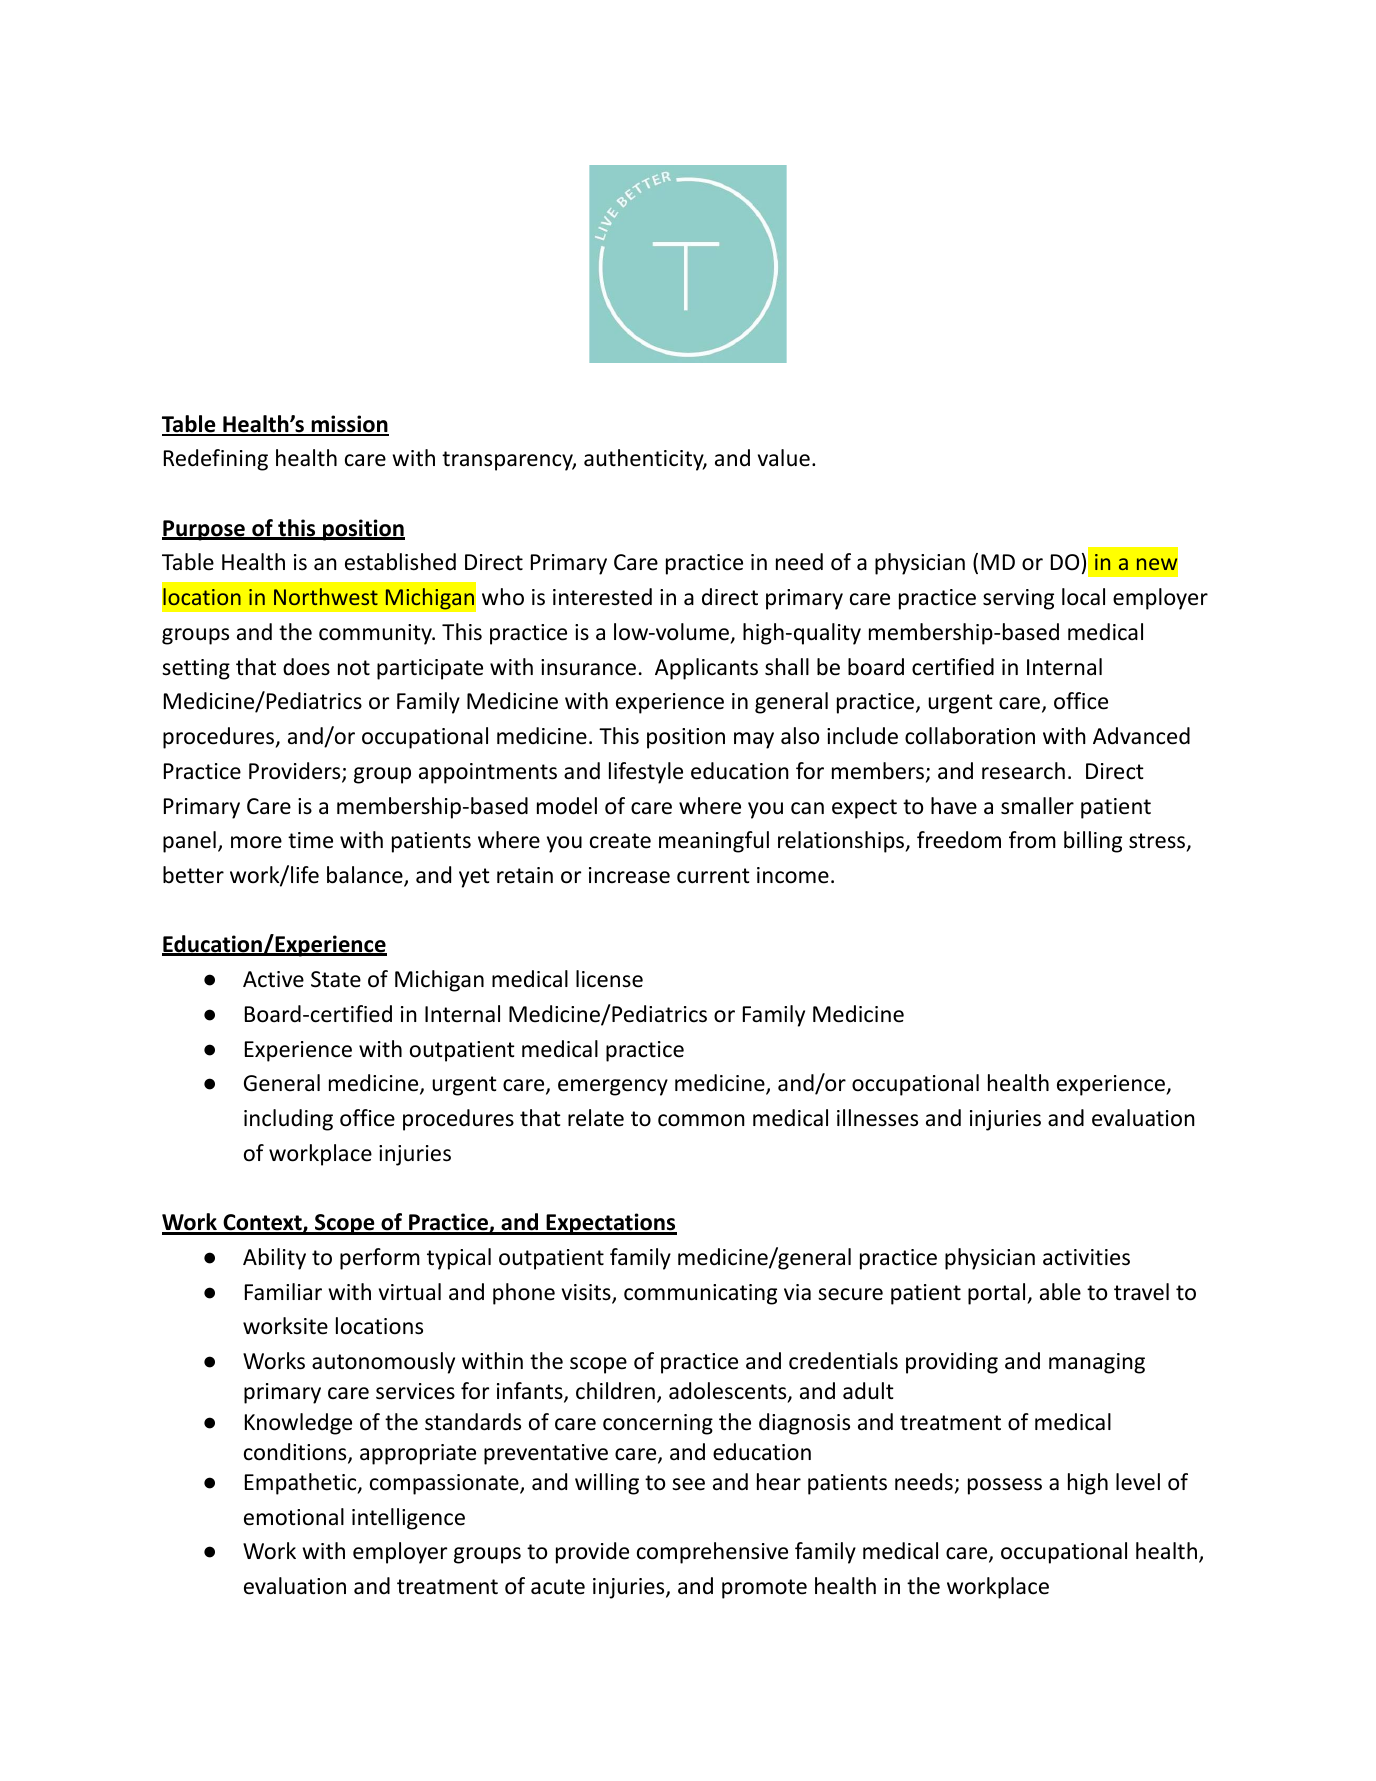 The image size is (1376, 1781). Describe the element at coordinates (306, 667) in the screenshot. I see `does` at that location.
